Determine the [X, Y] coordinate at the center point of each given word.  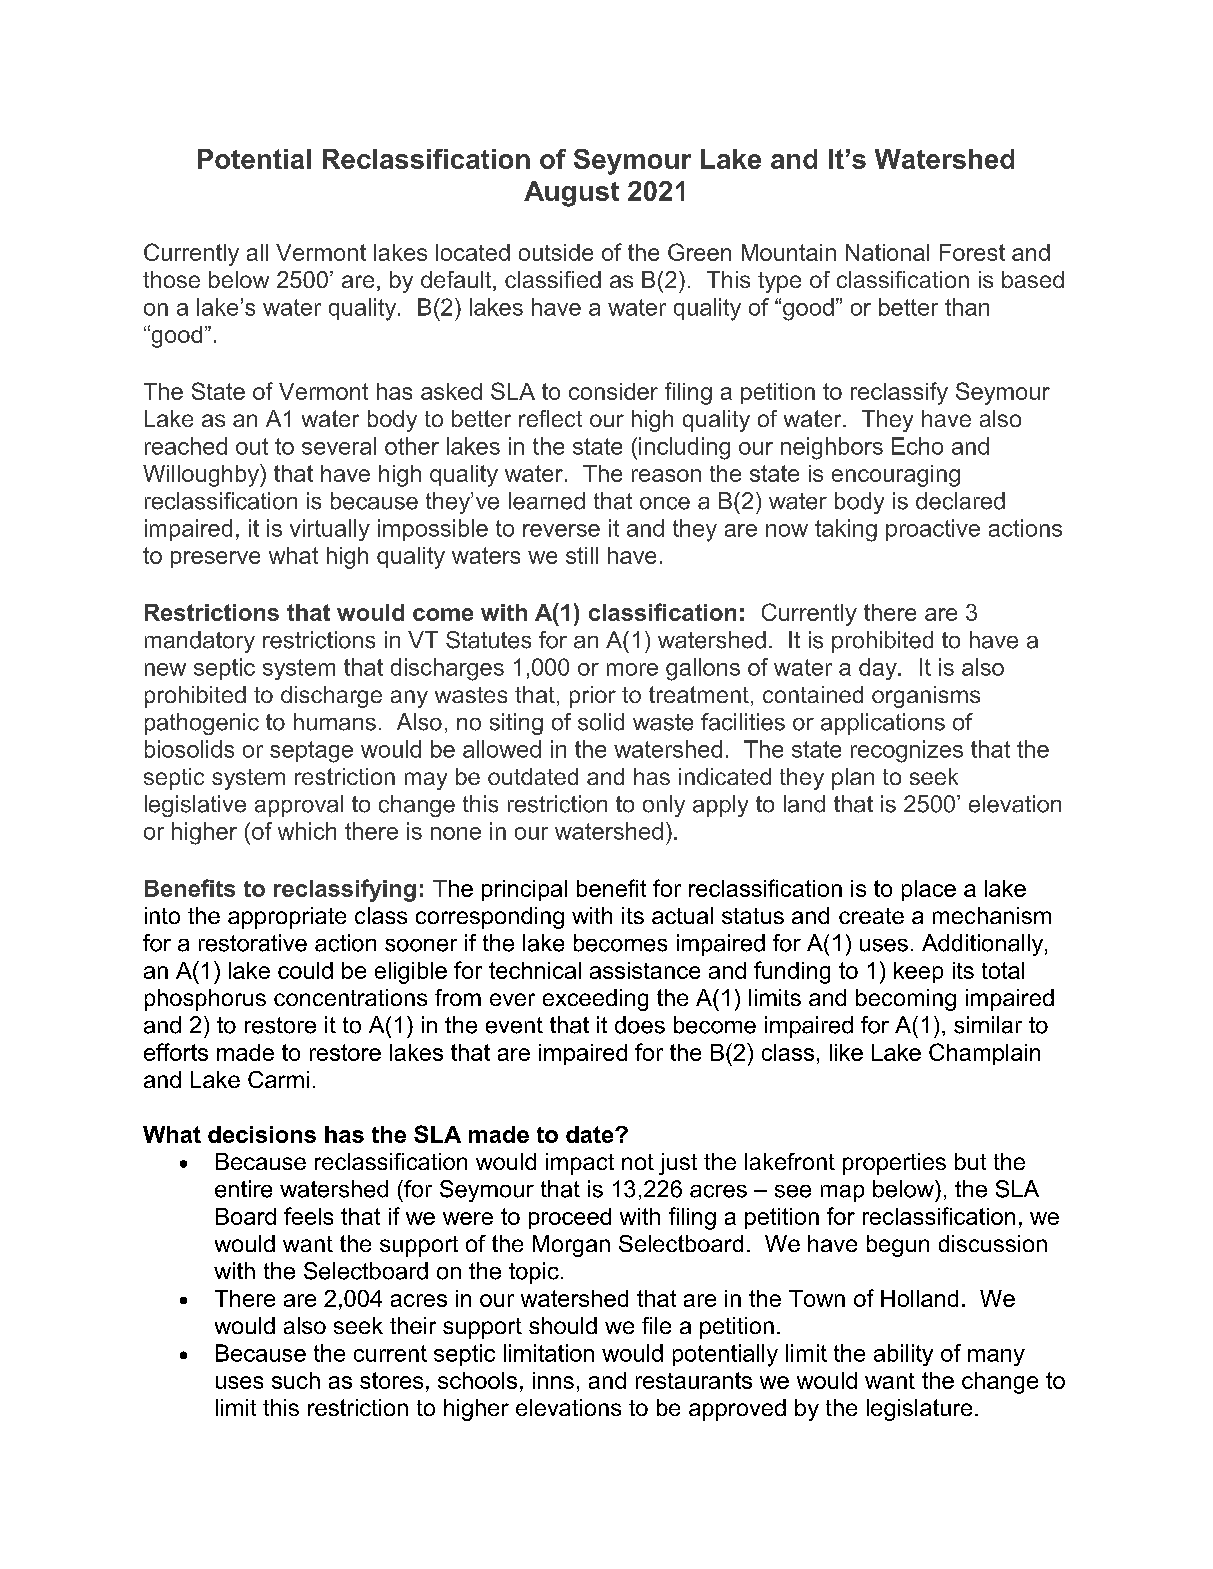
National [887, 252]
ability [903, 1355]
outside [556, 252]
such [296, 1380]
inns [553, 1380]
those [171, 279]
